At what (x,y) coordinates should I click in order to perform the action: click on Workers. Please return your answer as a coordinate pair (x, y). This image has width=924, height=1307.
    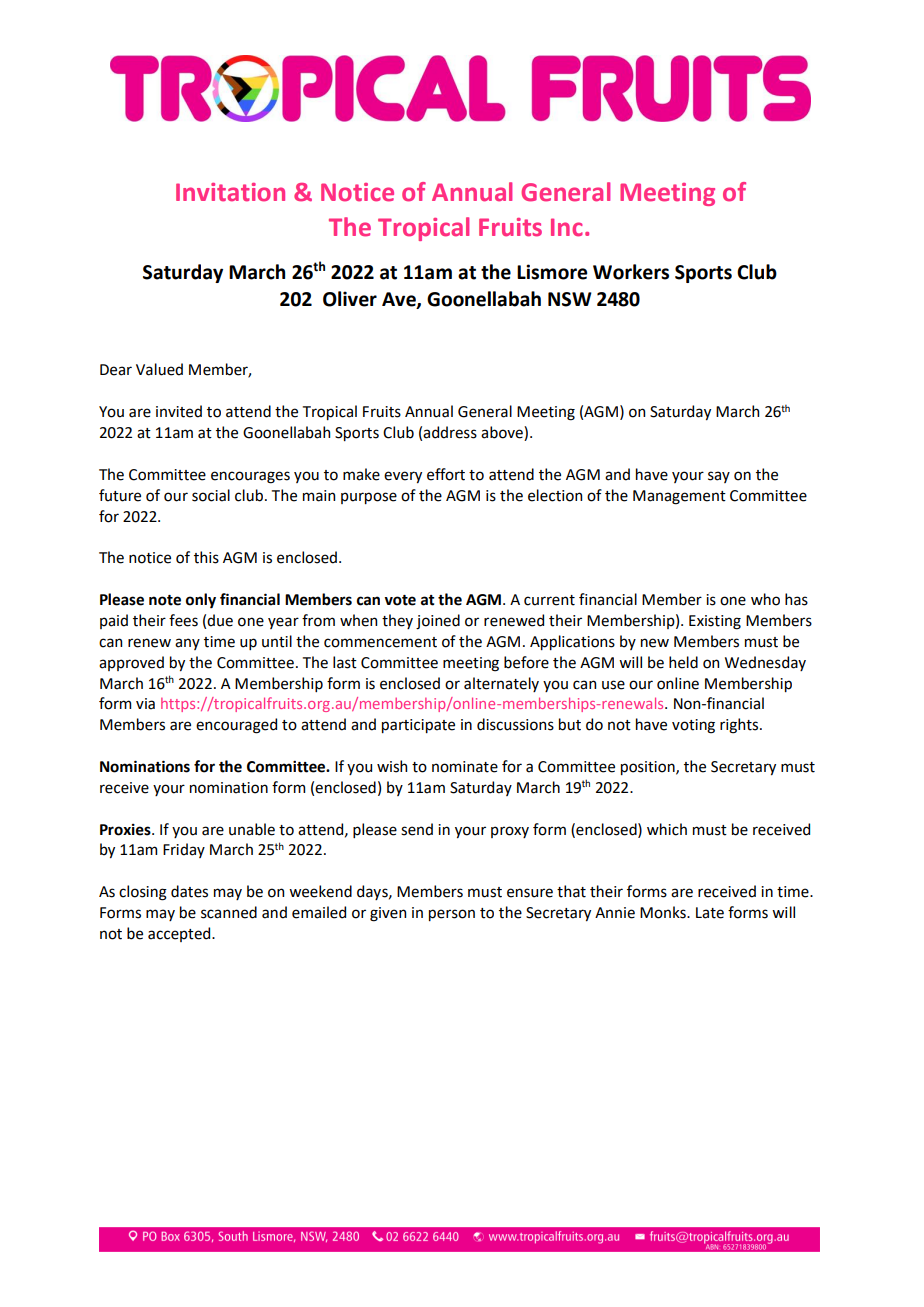
    Looking at the image, I should click on (631, 272).
